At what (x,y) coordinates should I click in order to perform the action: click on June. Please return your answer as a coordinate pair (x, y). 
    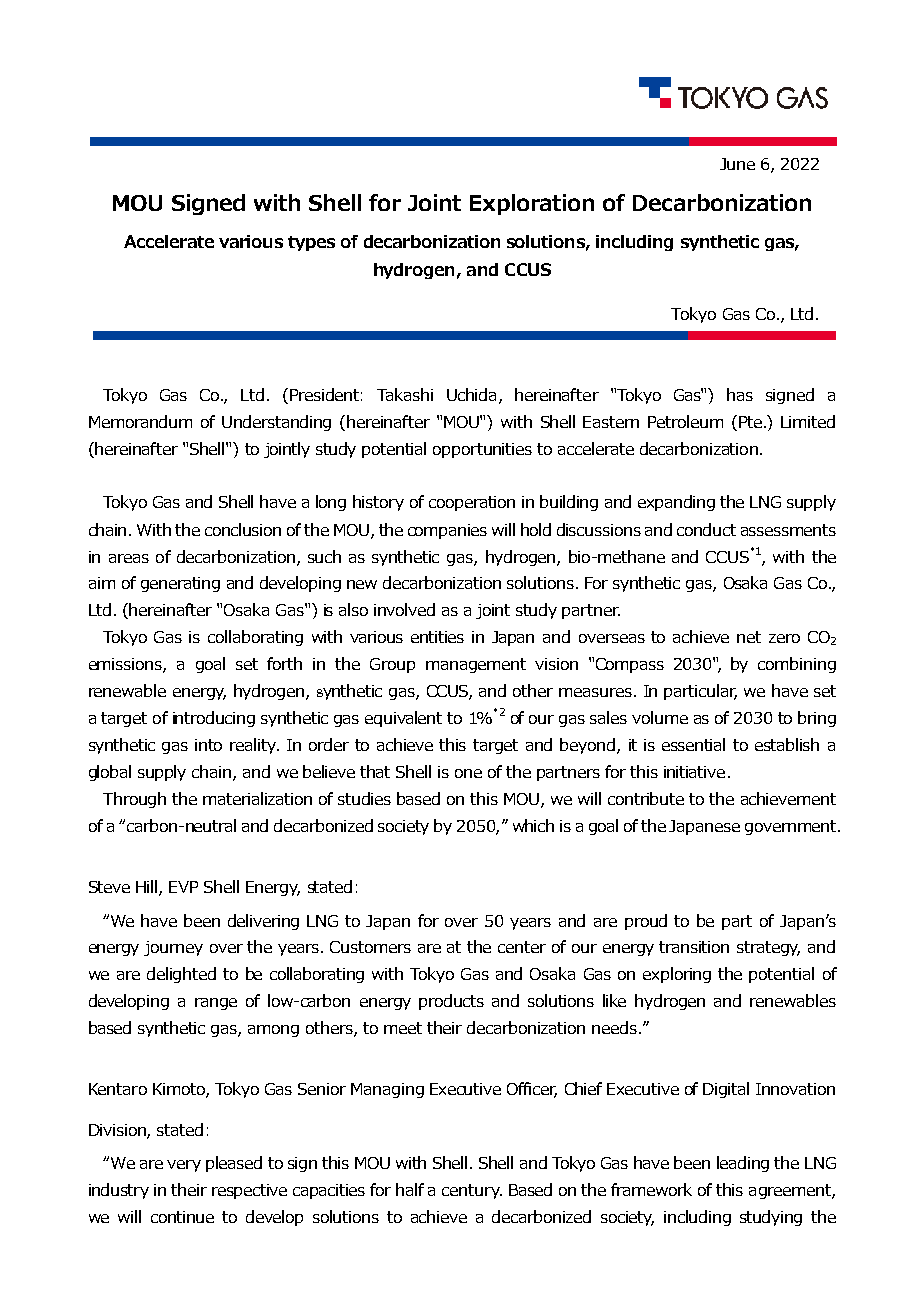
    Looking at the image, I should click on (737, 164).
